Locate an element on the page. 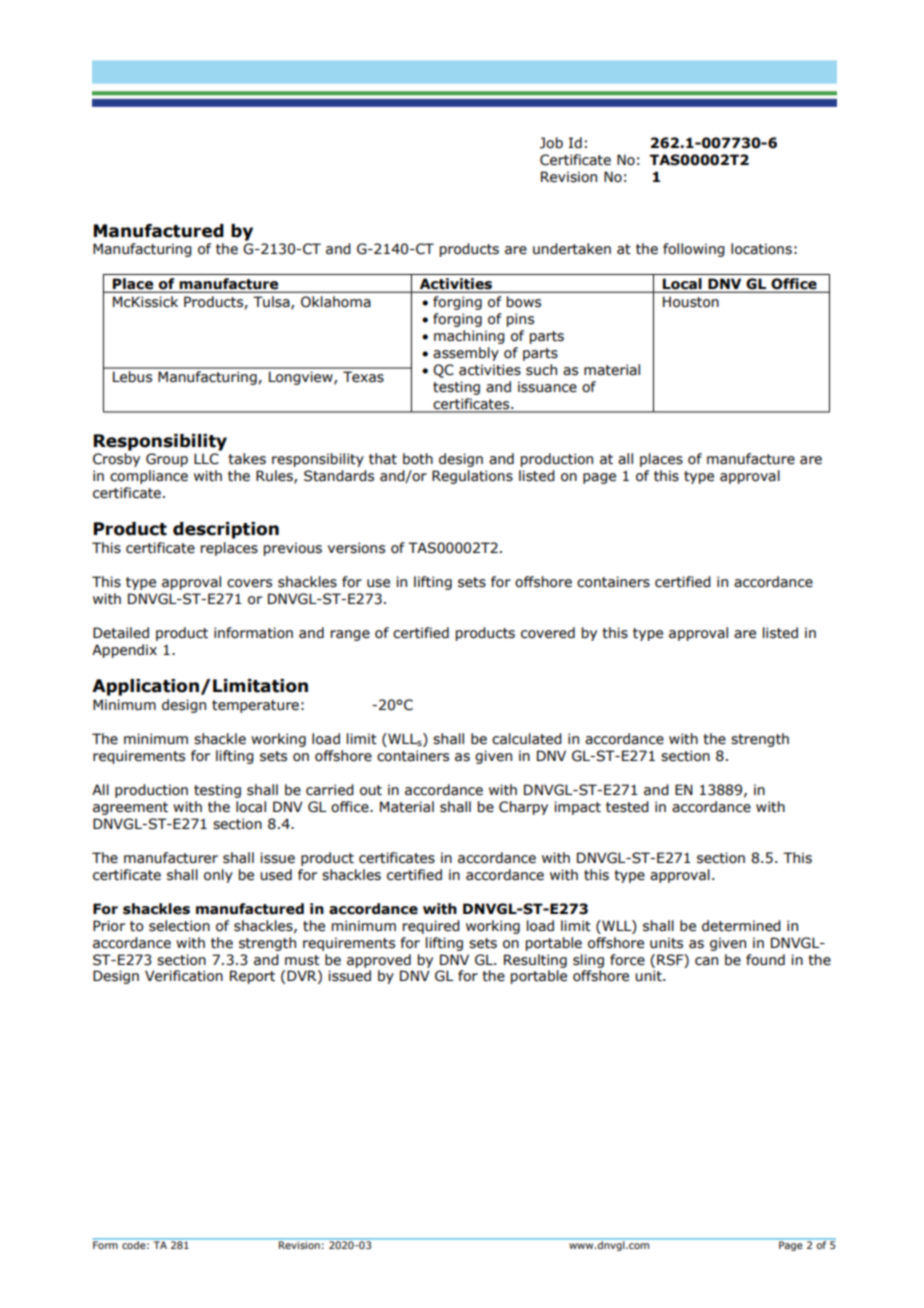 This image has width=924, height=1308. LLC is located at coordinates (206, 459).
